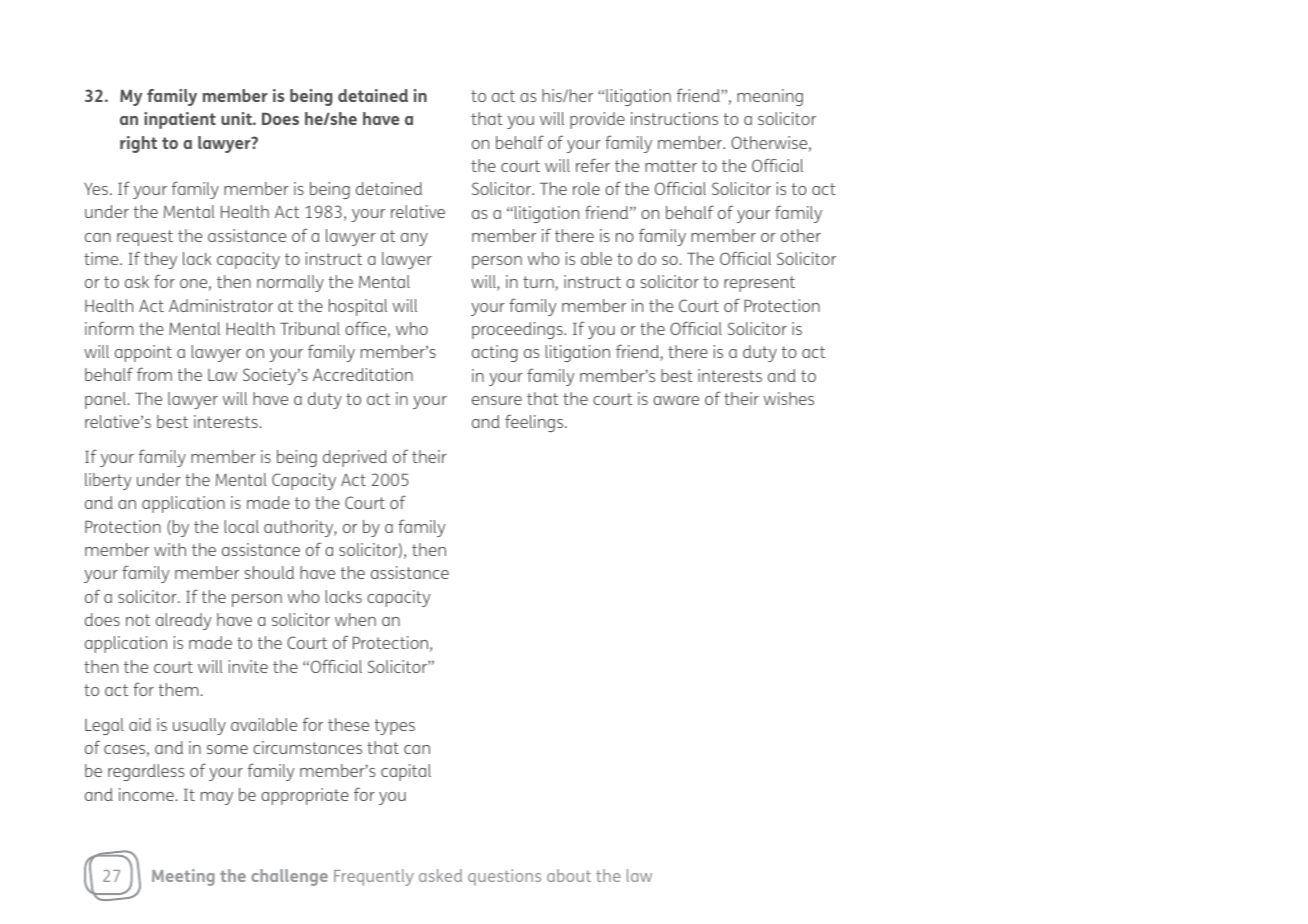 This image has width=1308, height=924. Describe the element at coordinates (676, 400) in the image. I see `aware` at that location.
